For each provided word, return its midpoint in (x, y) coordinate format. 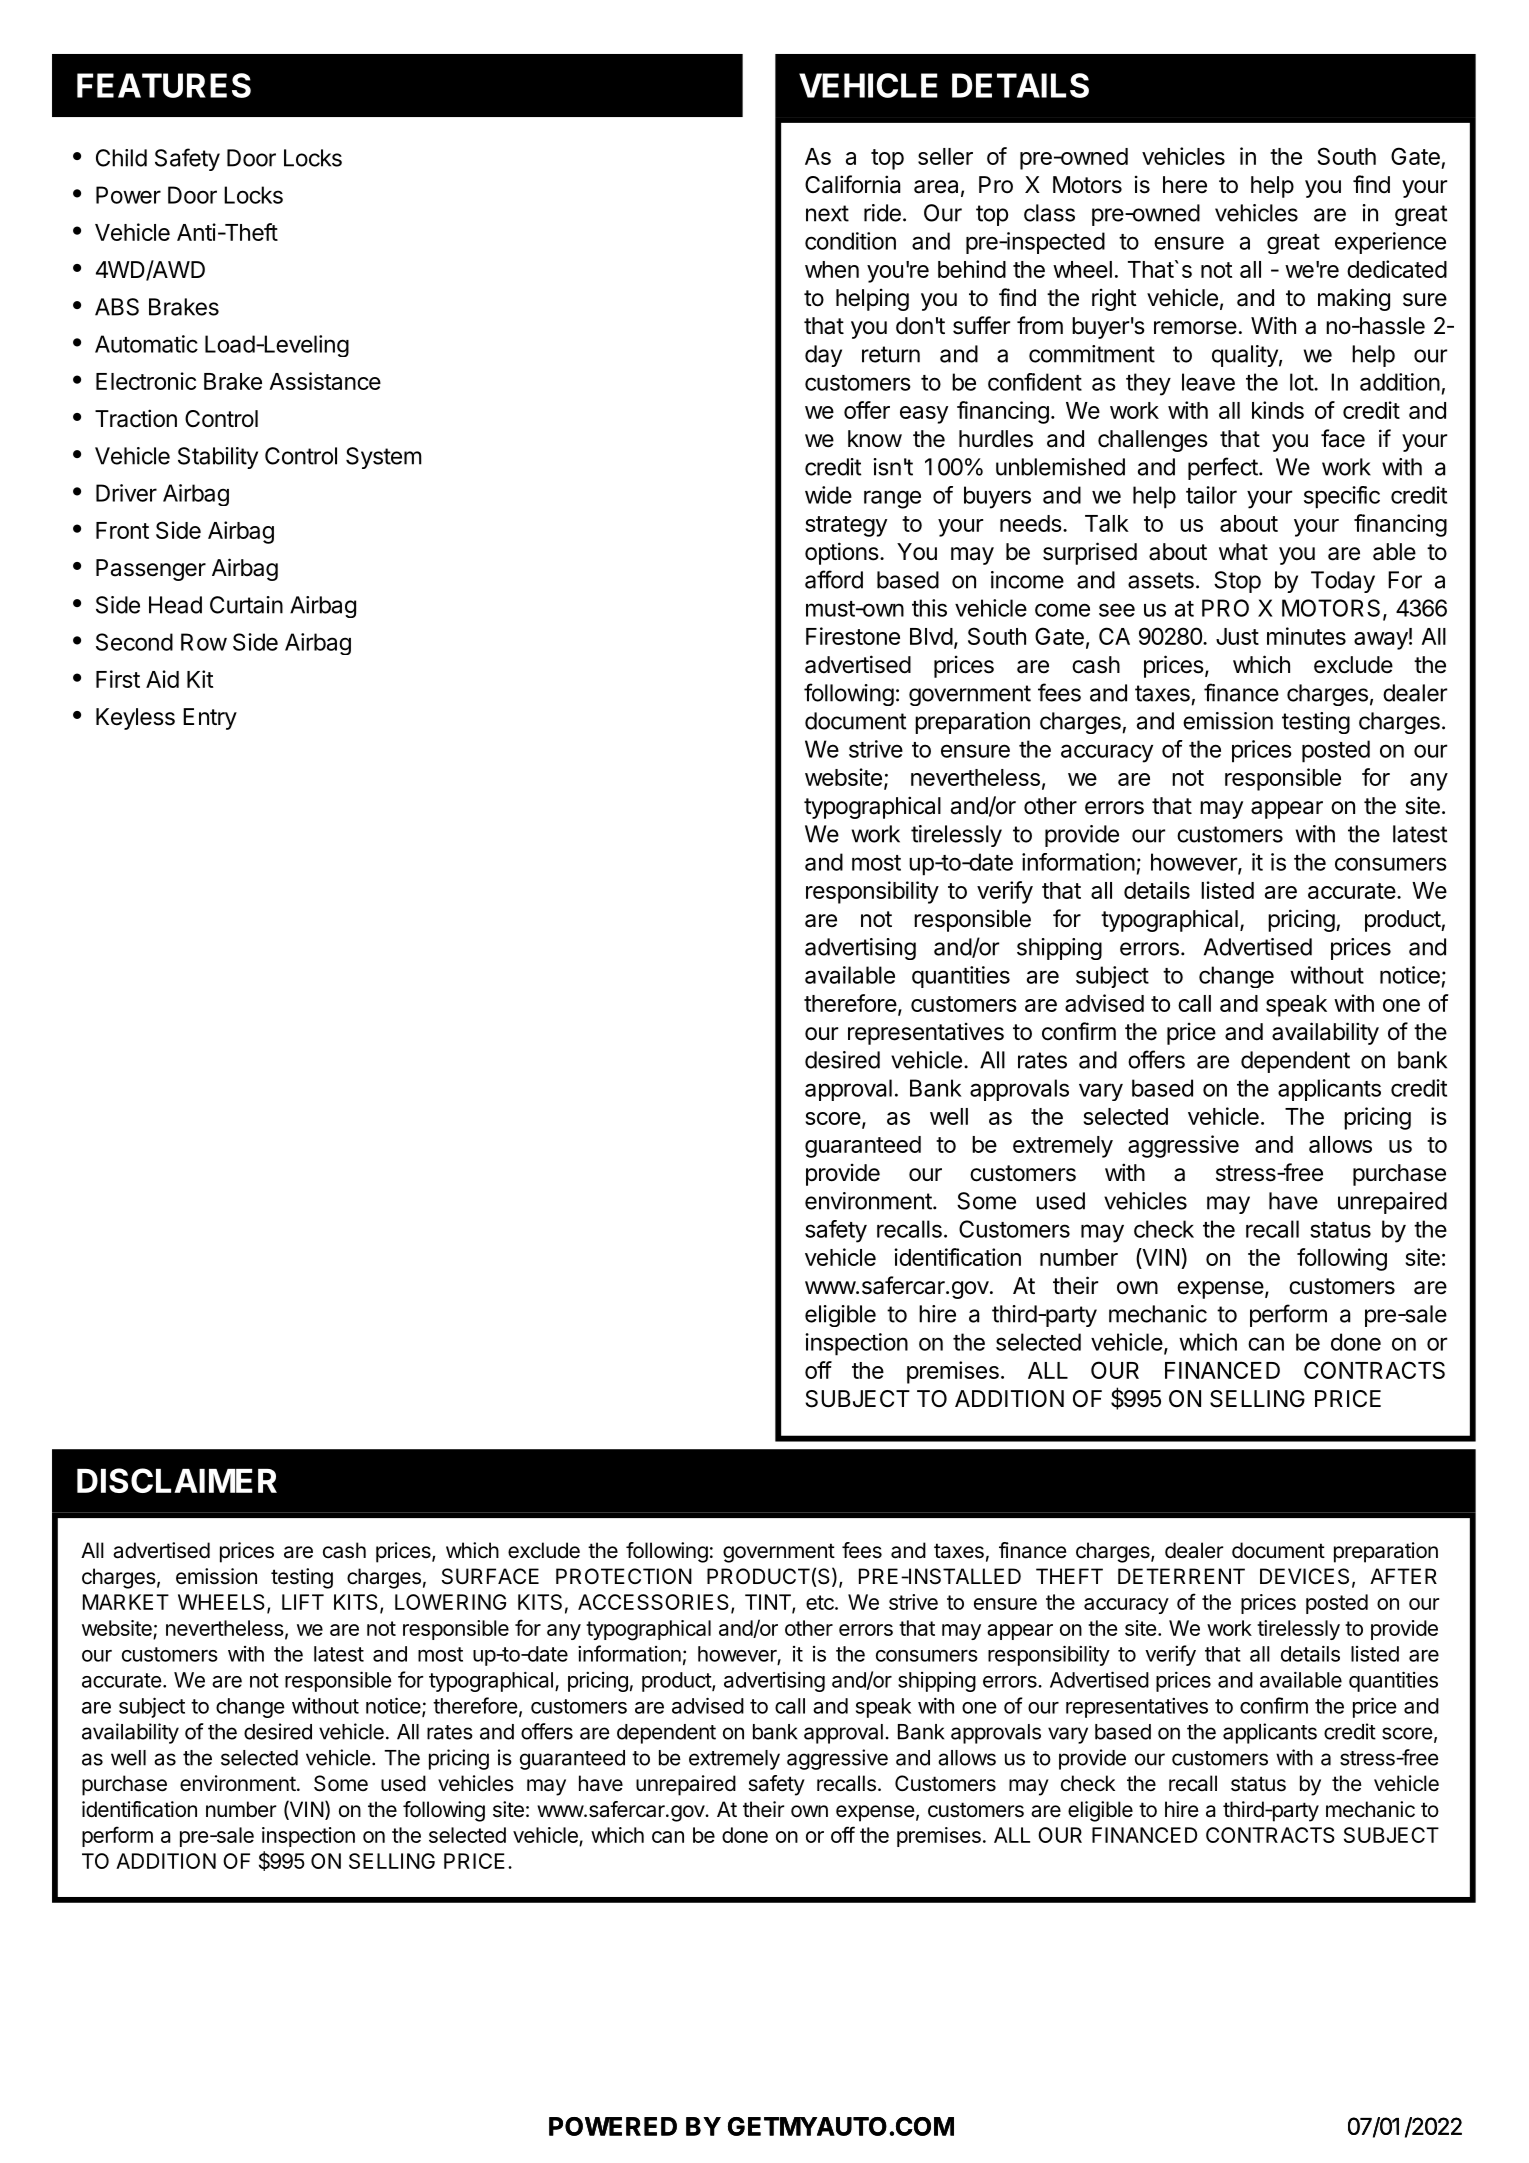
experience (1390, 243)
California (852, 184)
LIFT (303, 1602)
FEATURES (164, 85)
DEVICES (1304, 1576)
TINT (769, 1603)
